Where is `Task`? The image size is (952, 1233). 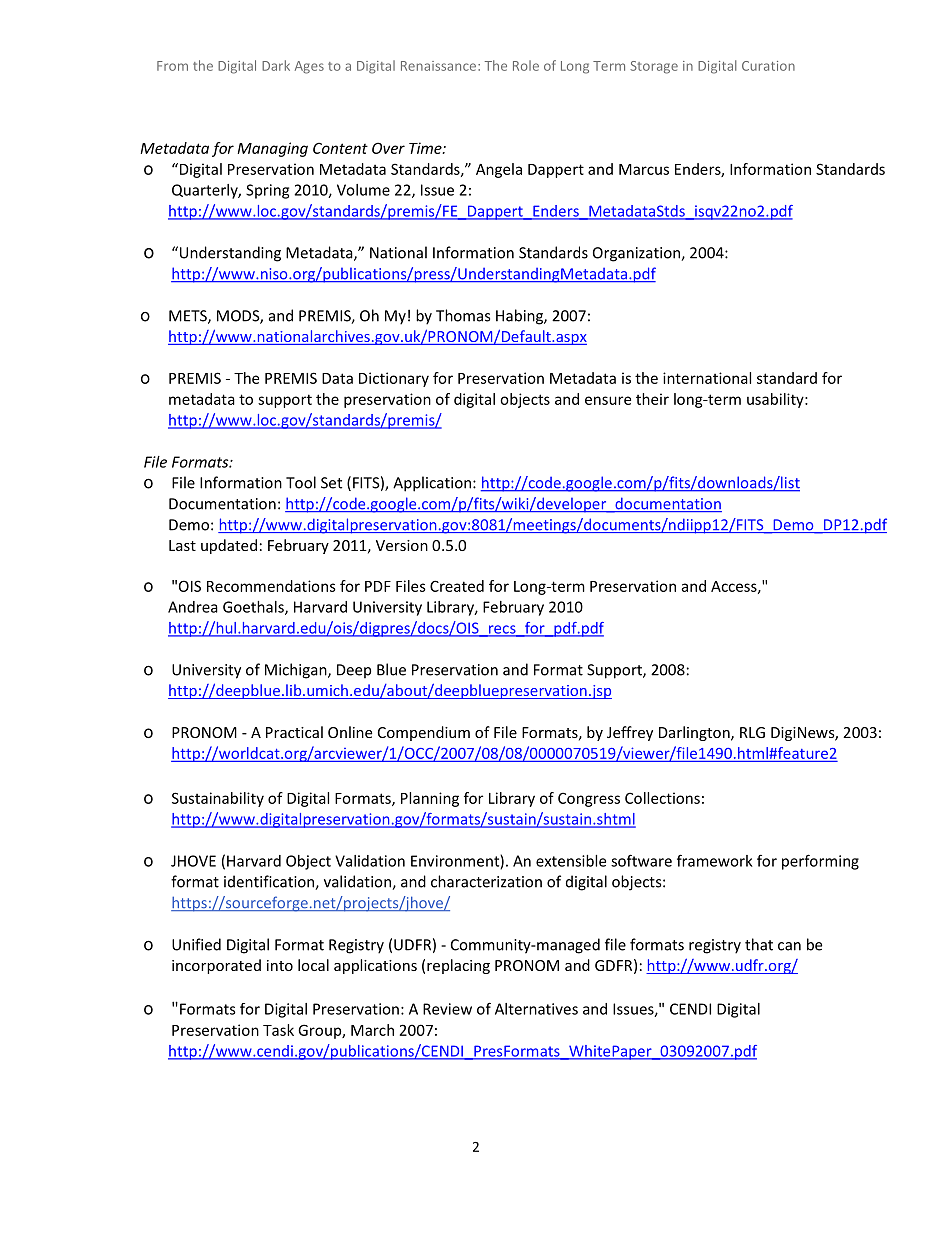 Task is located at coordinates (278, 1030).
